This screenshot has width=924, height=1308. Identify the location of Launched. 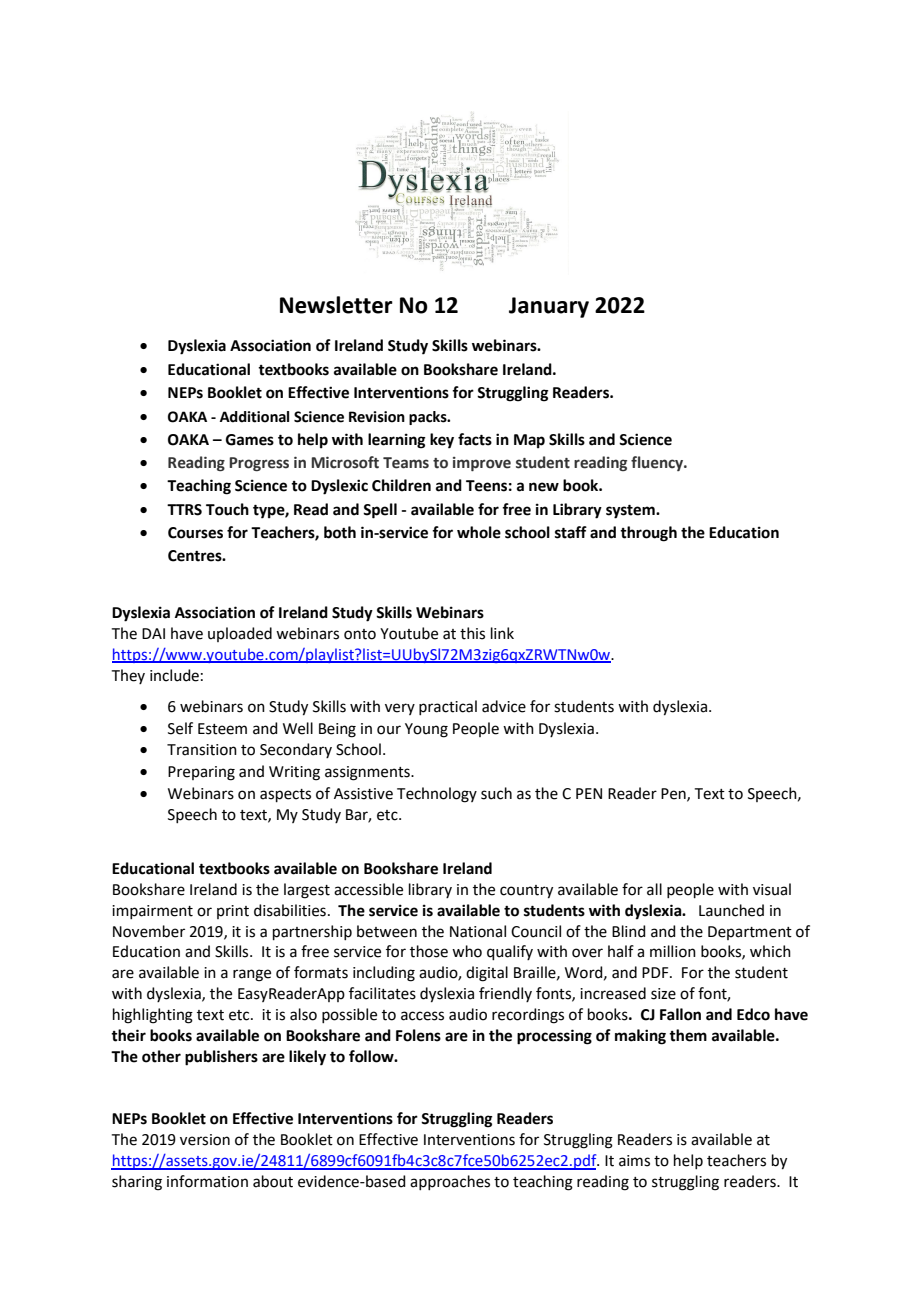
(731, 910).
